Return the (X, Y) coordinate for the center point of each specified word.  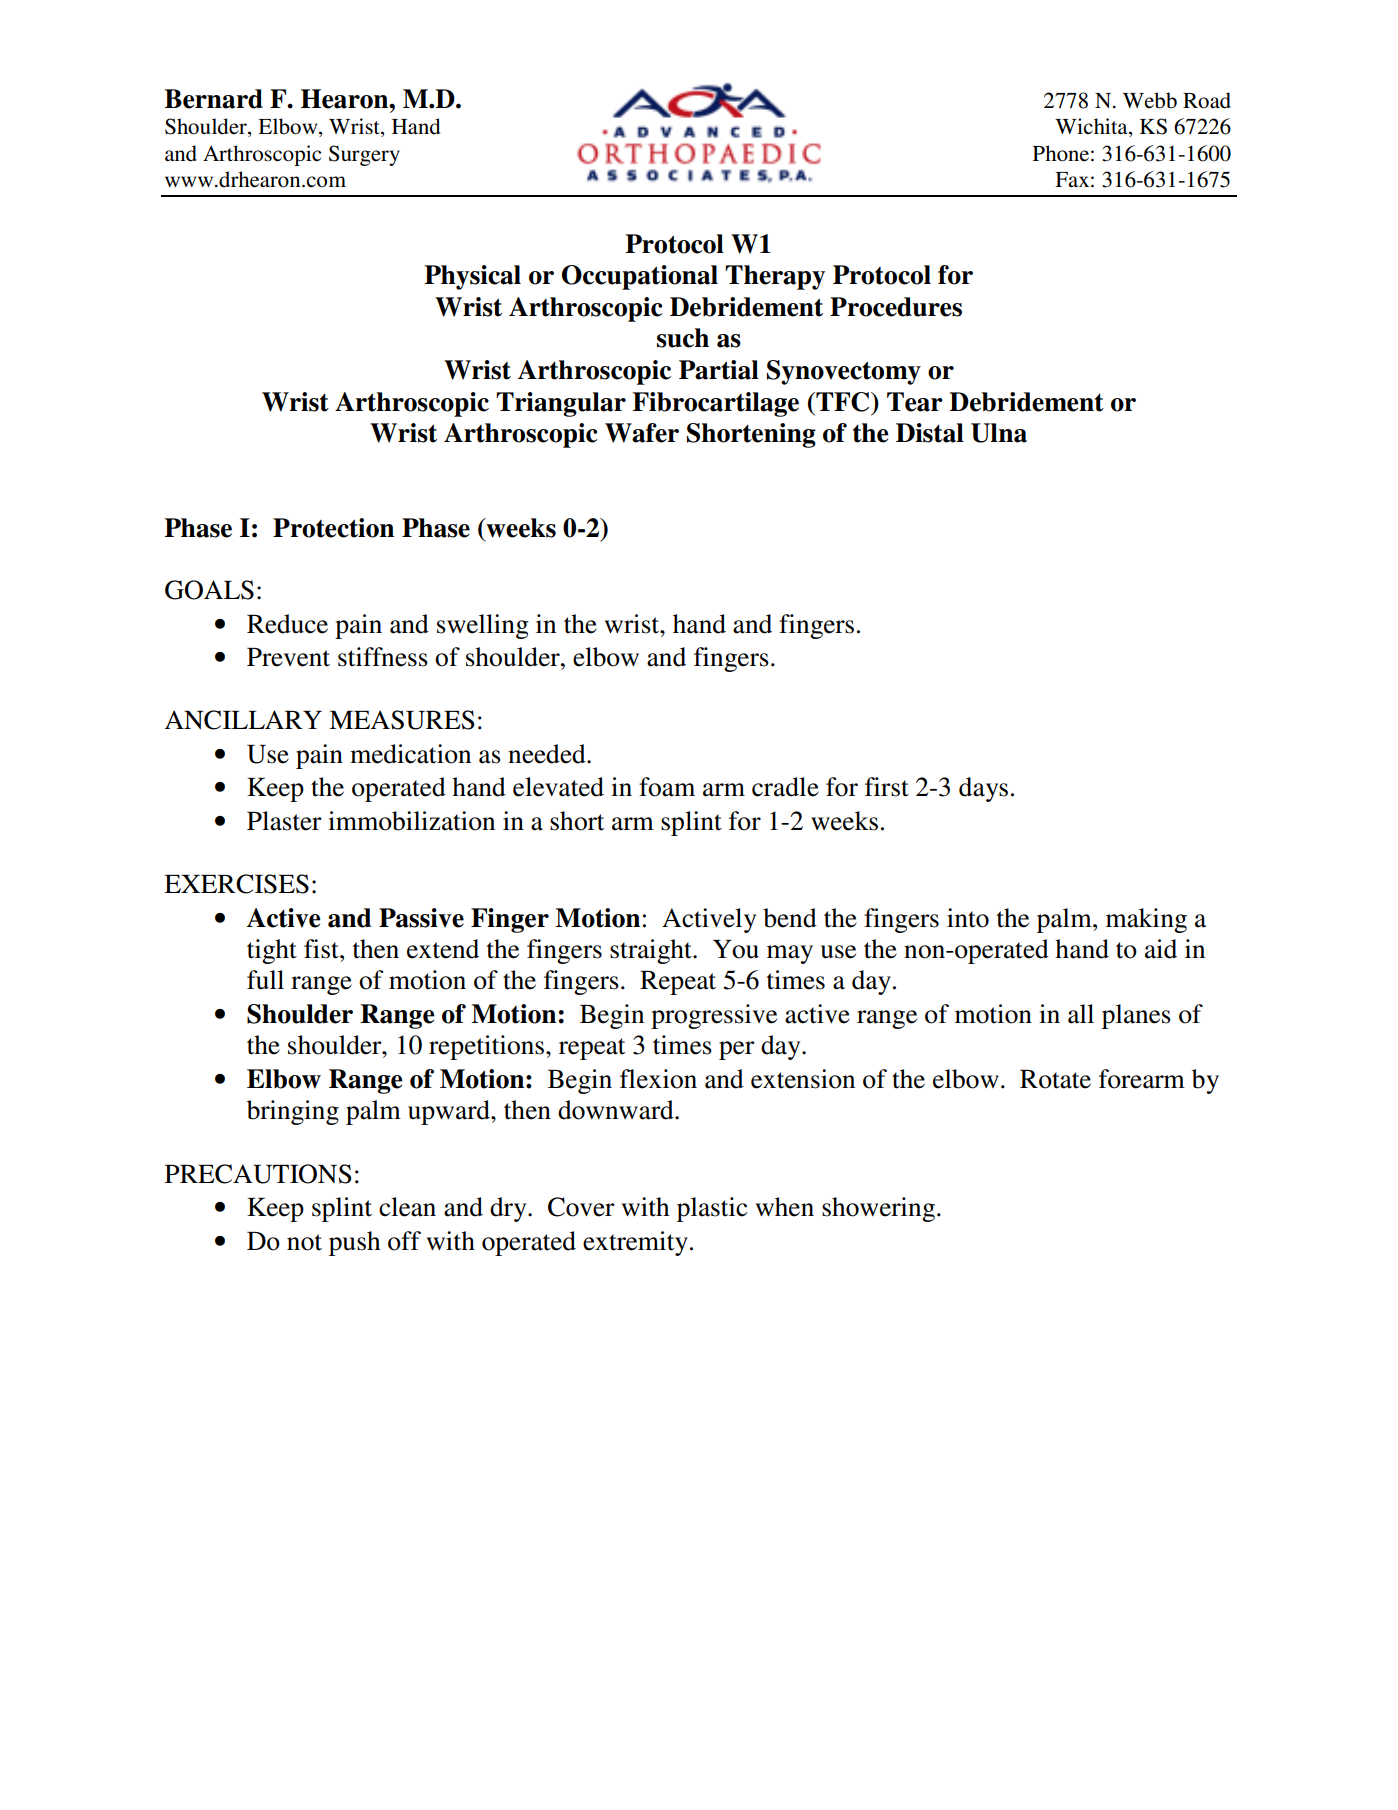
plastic (712, 1209)
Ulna (999, 433)
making (1146, 920)
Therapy (775, 277)
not (304, 1242)
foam (667, 787)
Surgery (364, 155)
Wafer (642, 433)
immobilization (411, 821)
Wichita (1092, 127)
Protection (333, 528)
